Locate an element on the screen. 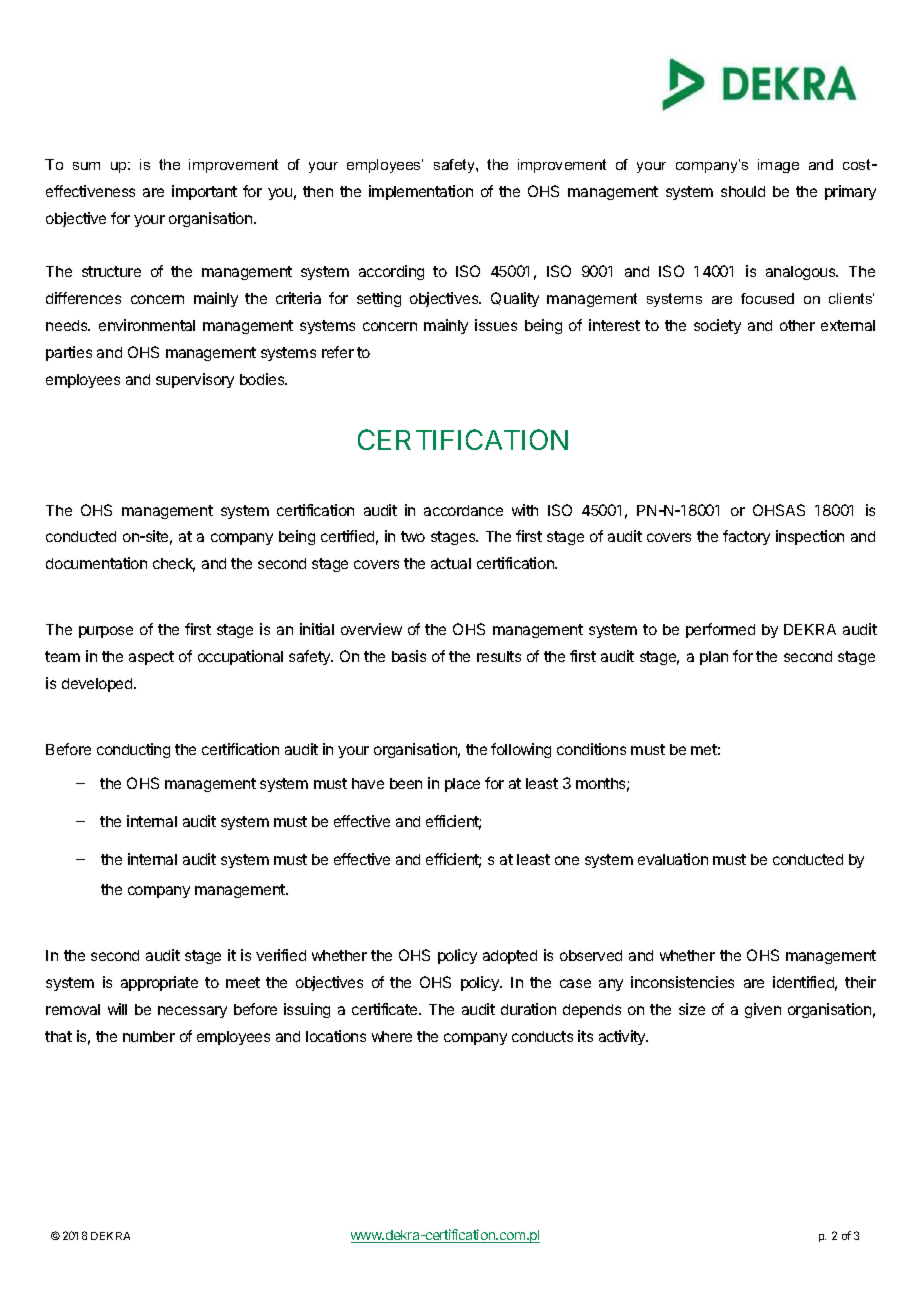 This screenshot has width=924, height=1308. supervisory is located at coordinates (195, 380).
